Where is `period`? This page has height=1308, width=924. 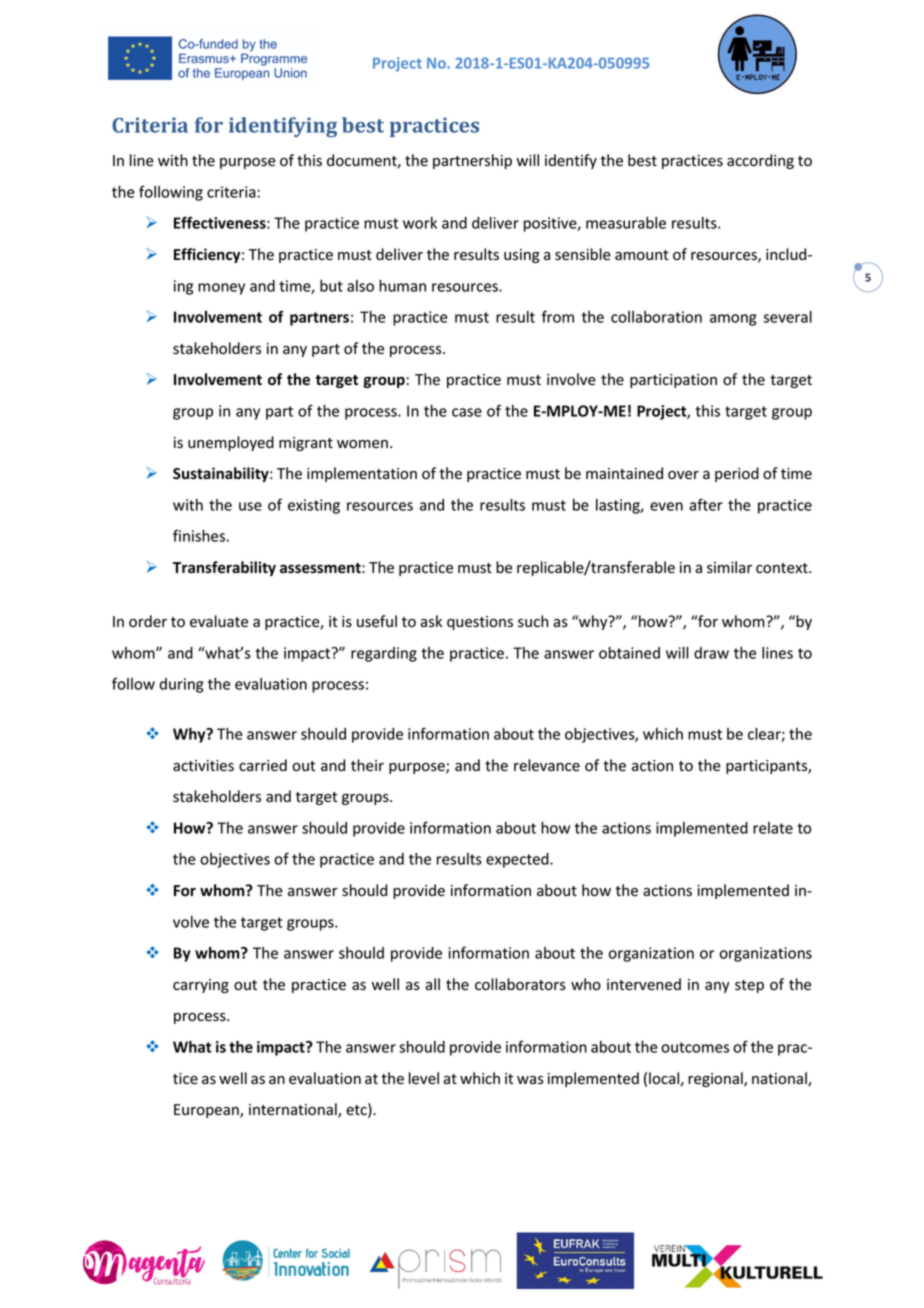 period is located at coordinates (737, 474).
